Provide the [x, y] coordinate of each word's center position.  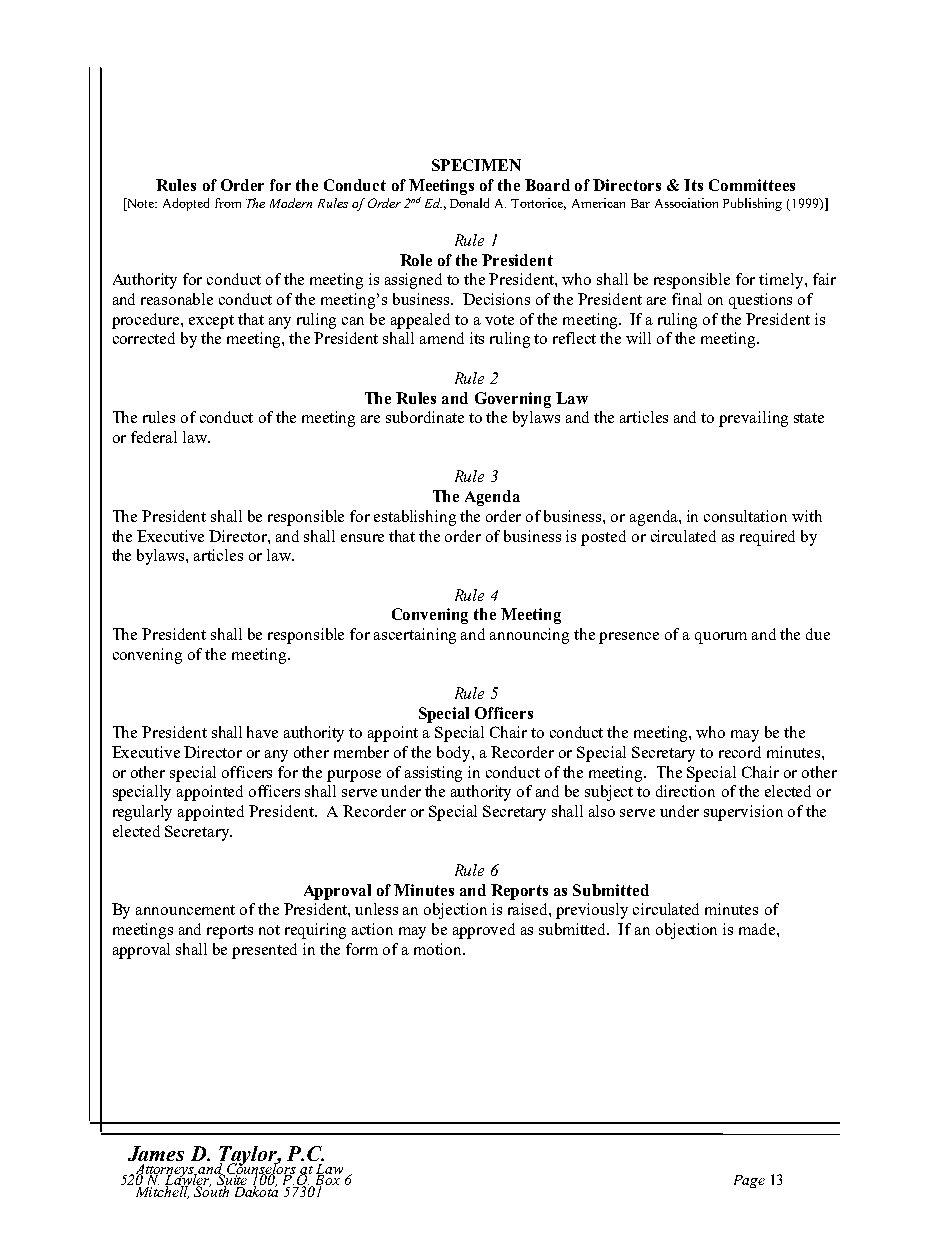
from [228, 203]
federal [154, 437]
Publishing [752, 204]
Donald [469, 203]
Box [326, 1180]
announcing [529, 636]
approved [484, 931]
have [262, 732]
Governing [513, 400]
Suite [232, 1180]
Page [749, 1181]
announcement [185, 910]
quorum [721, 638]
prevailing [753, 419]
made [758, 929]
